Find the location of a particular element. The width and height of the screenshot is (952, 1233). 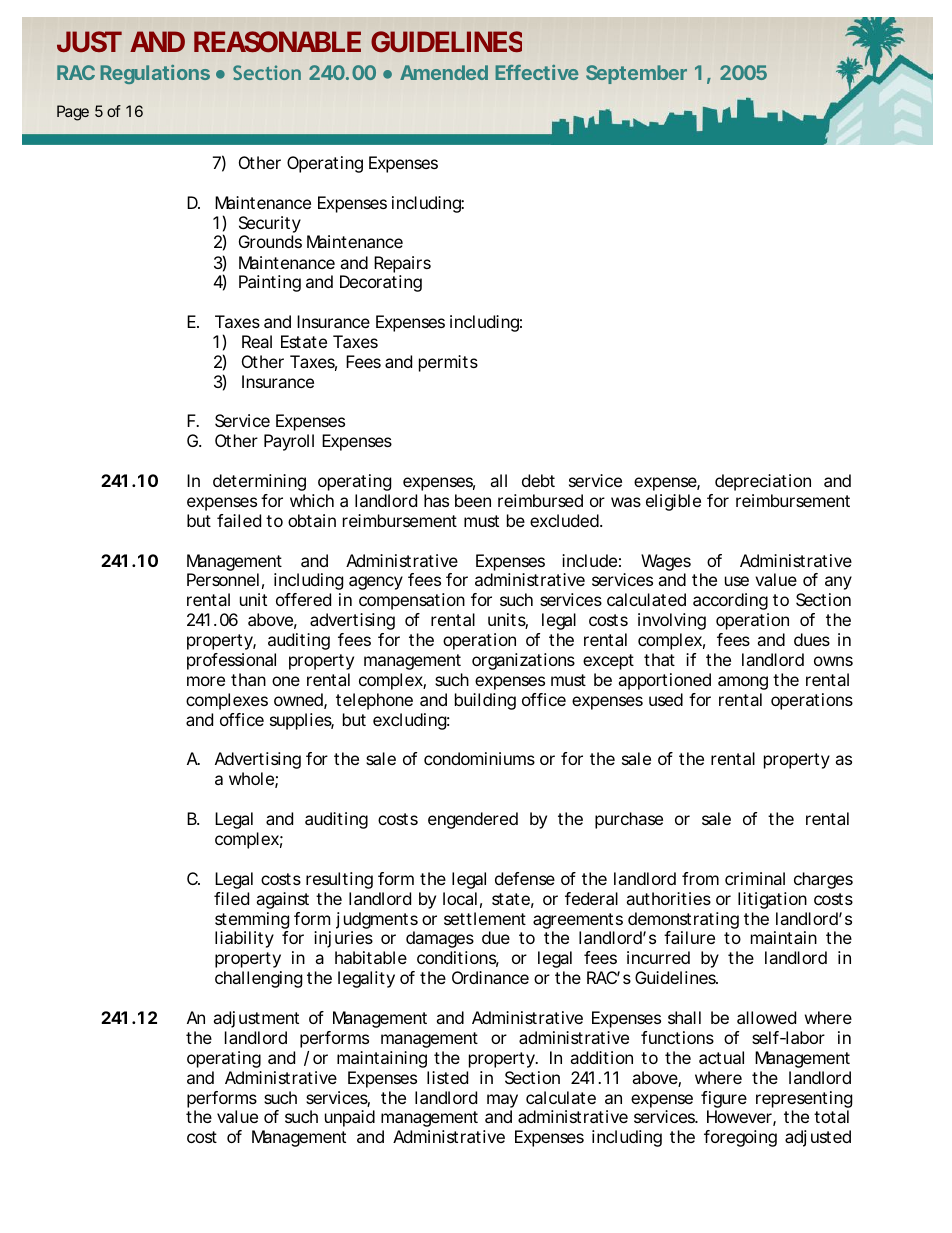

Real is located at coordinates (257, 341).
